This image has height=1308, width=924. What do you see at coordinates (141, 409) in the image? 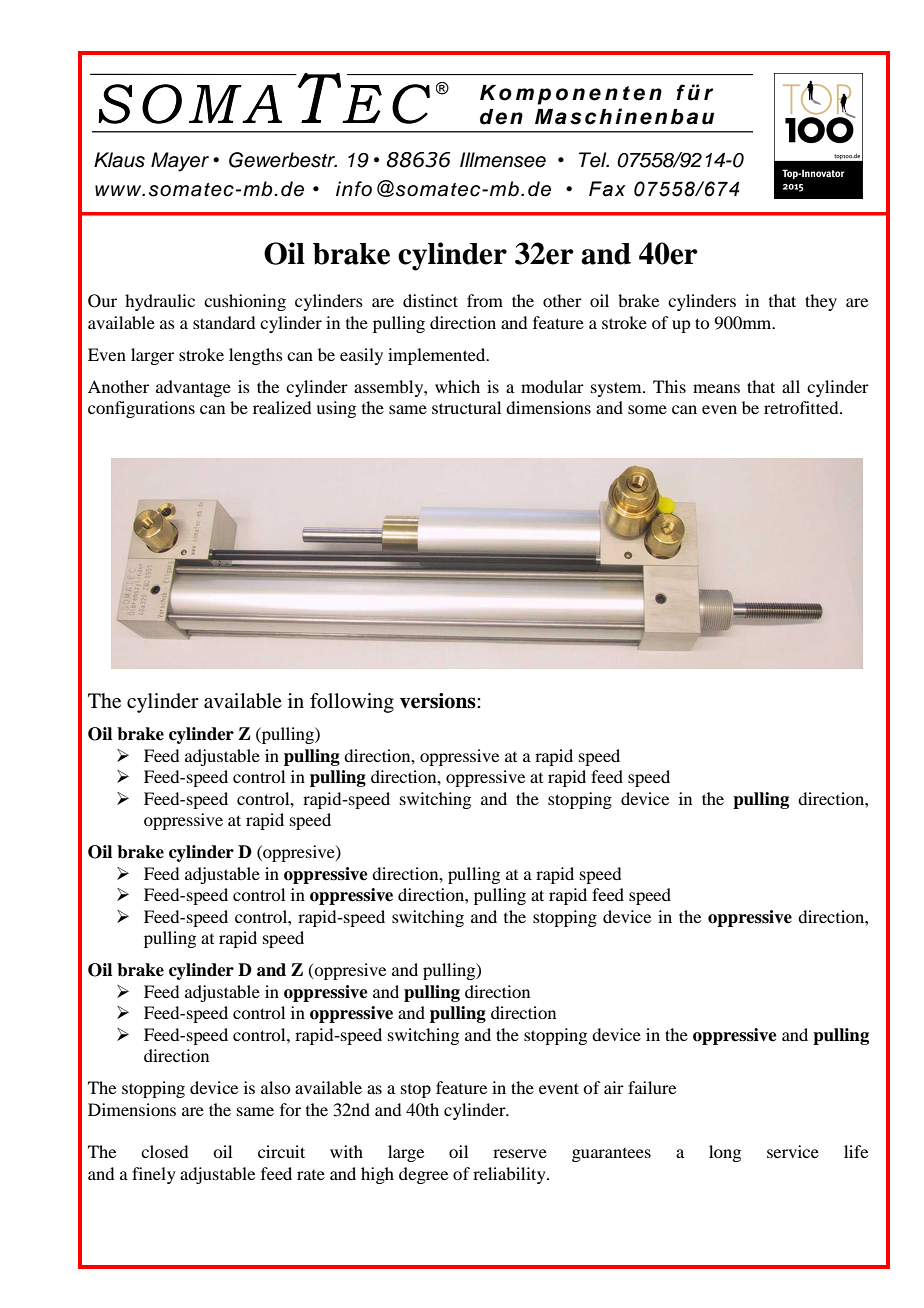
I see `configurations` at bounding box center [141, 409].
